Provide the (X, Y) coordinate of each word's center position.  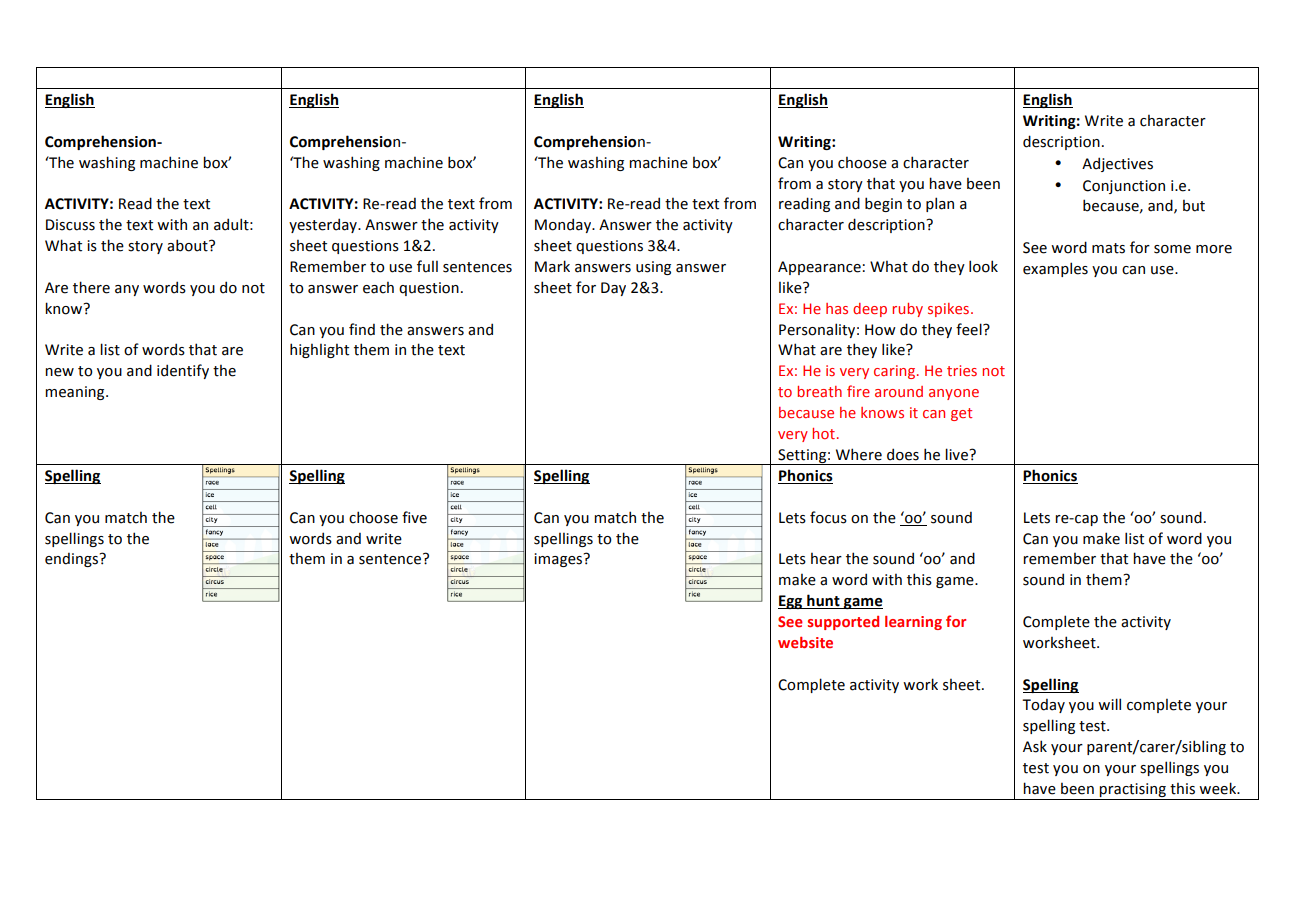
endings (73, 560)
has (837, 308)
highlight (319, 350)
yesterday (324, 225)
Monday (564, 225)
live (957, 454)
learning (913, 623)
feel (970, 329)
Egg (791, 602)
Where (859, 454)
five (414, 517)
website (805, 642)
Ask (1035, 746)
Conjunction (1124, 187)
